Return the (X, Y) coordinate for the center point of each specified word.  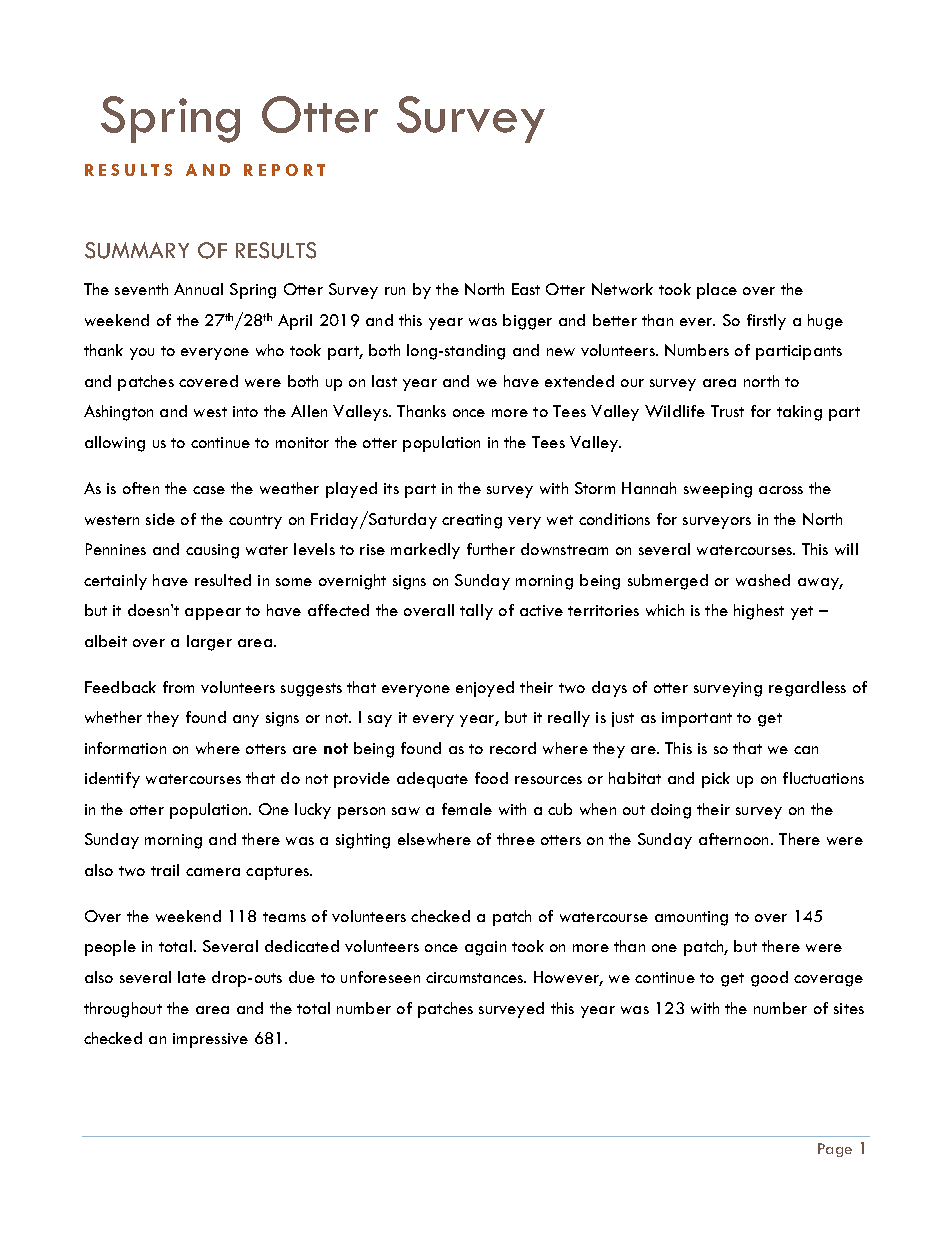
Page (835, 1150)
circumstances (476, 977)
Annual (198, 289)
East (526, 289)
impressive (210, 1040)
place (717, 291)
